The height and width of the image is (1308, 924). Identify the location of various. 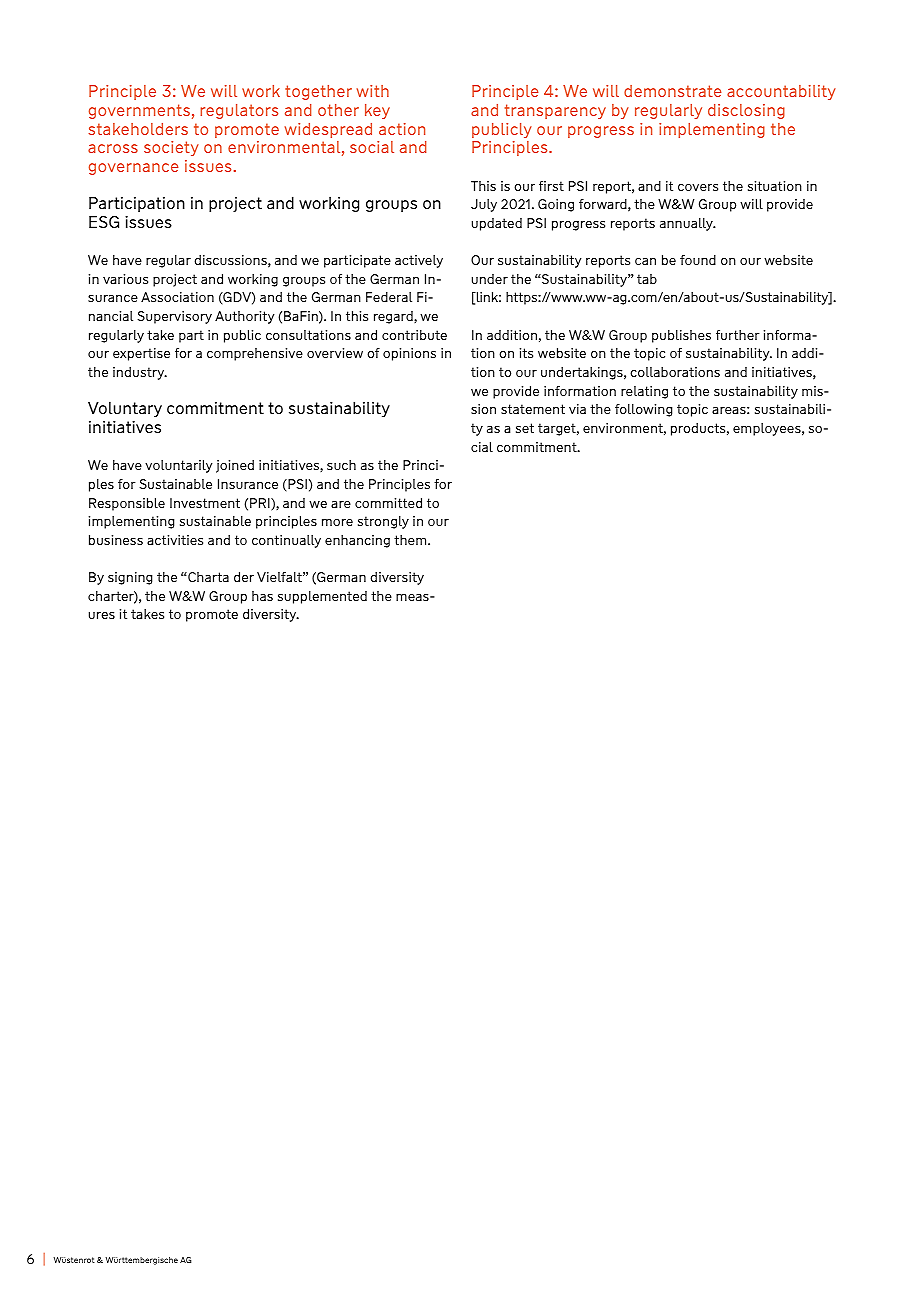
(125, 279).
